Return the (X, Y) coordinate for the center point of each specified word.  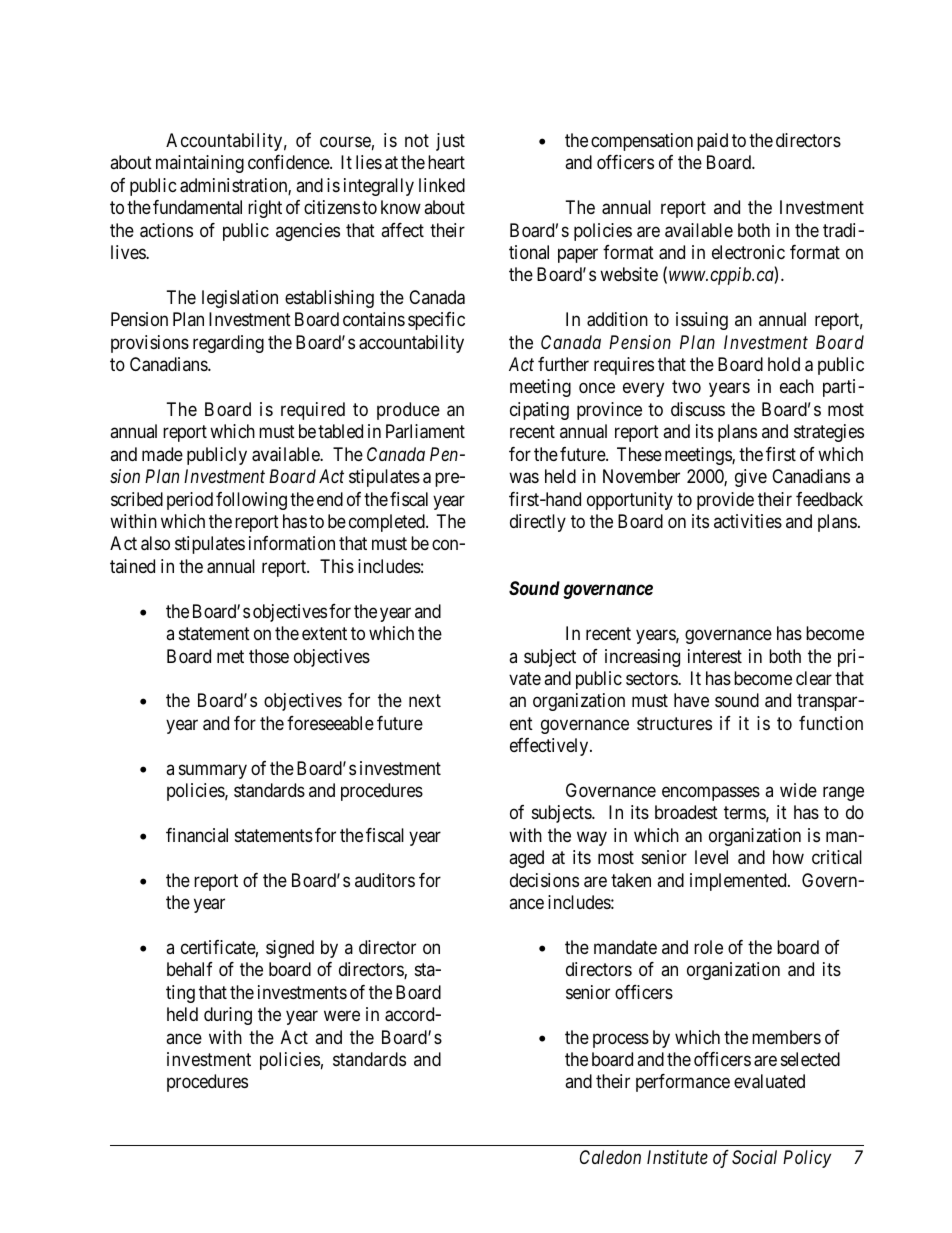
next (425, 701)
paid (712, 142)
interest (715, 656)
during (228, 1016)
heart (446, 162)
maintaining (200, 164)
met (230, 656)
